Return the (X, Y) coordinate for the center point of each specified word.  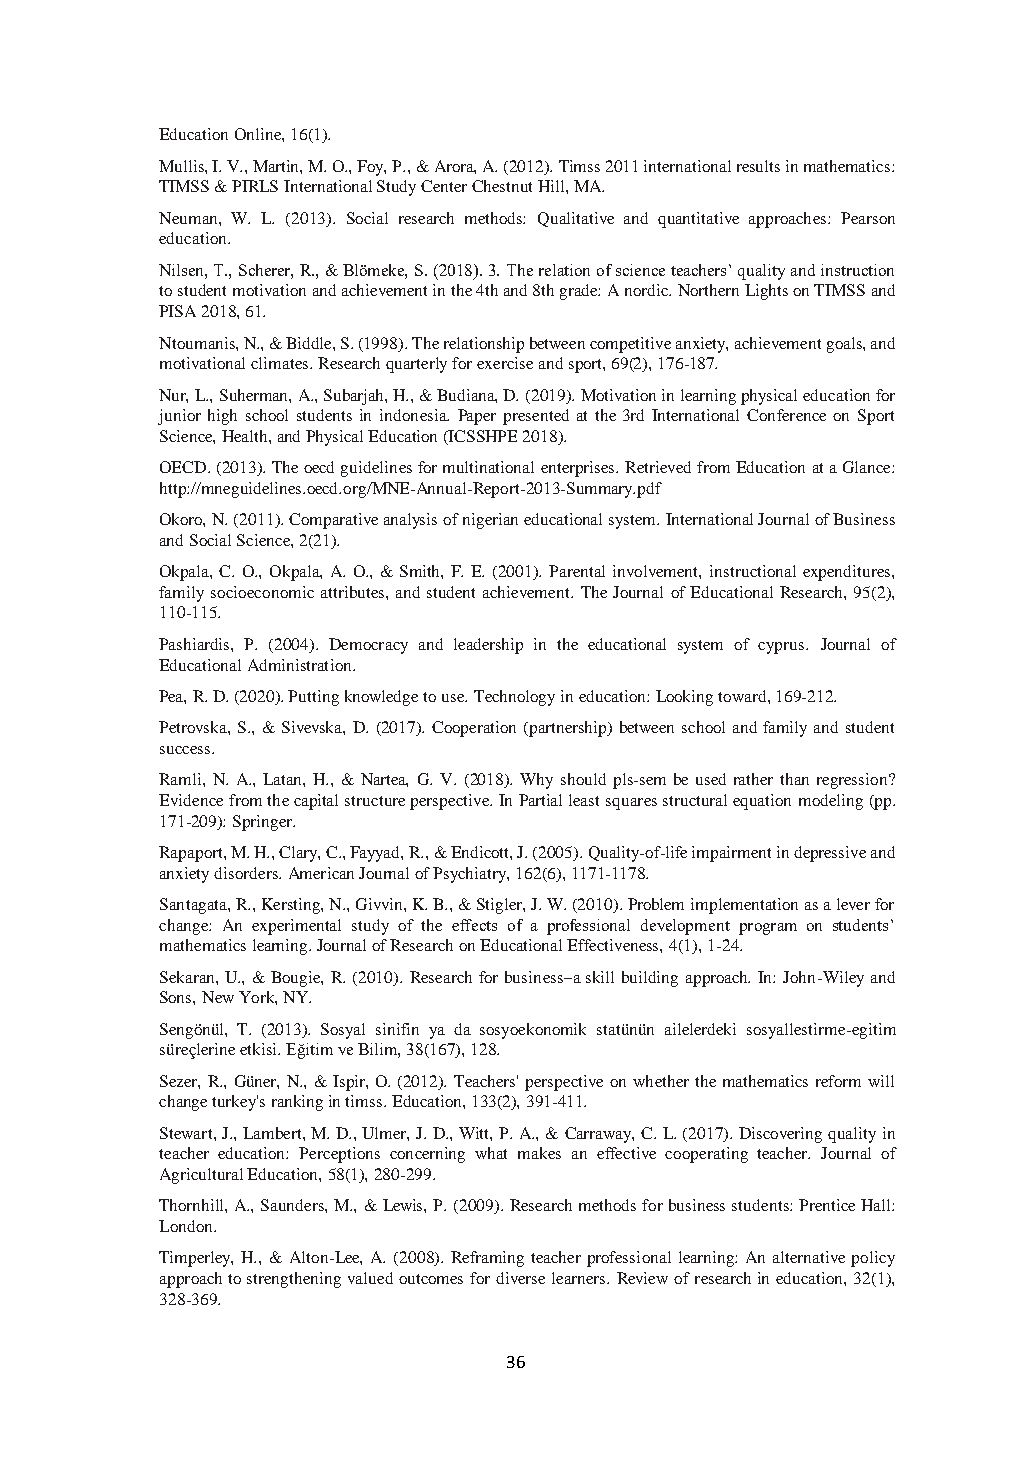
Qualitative (576, 219)
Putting (313, 698)
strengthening (294, 1280)
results (758, 166)
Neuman (189, 218)
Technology (514, 698)
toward (743, 696)
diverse (520, 1278)
